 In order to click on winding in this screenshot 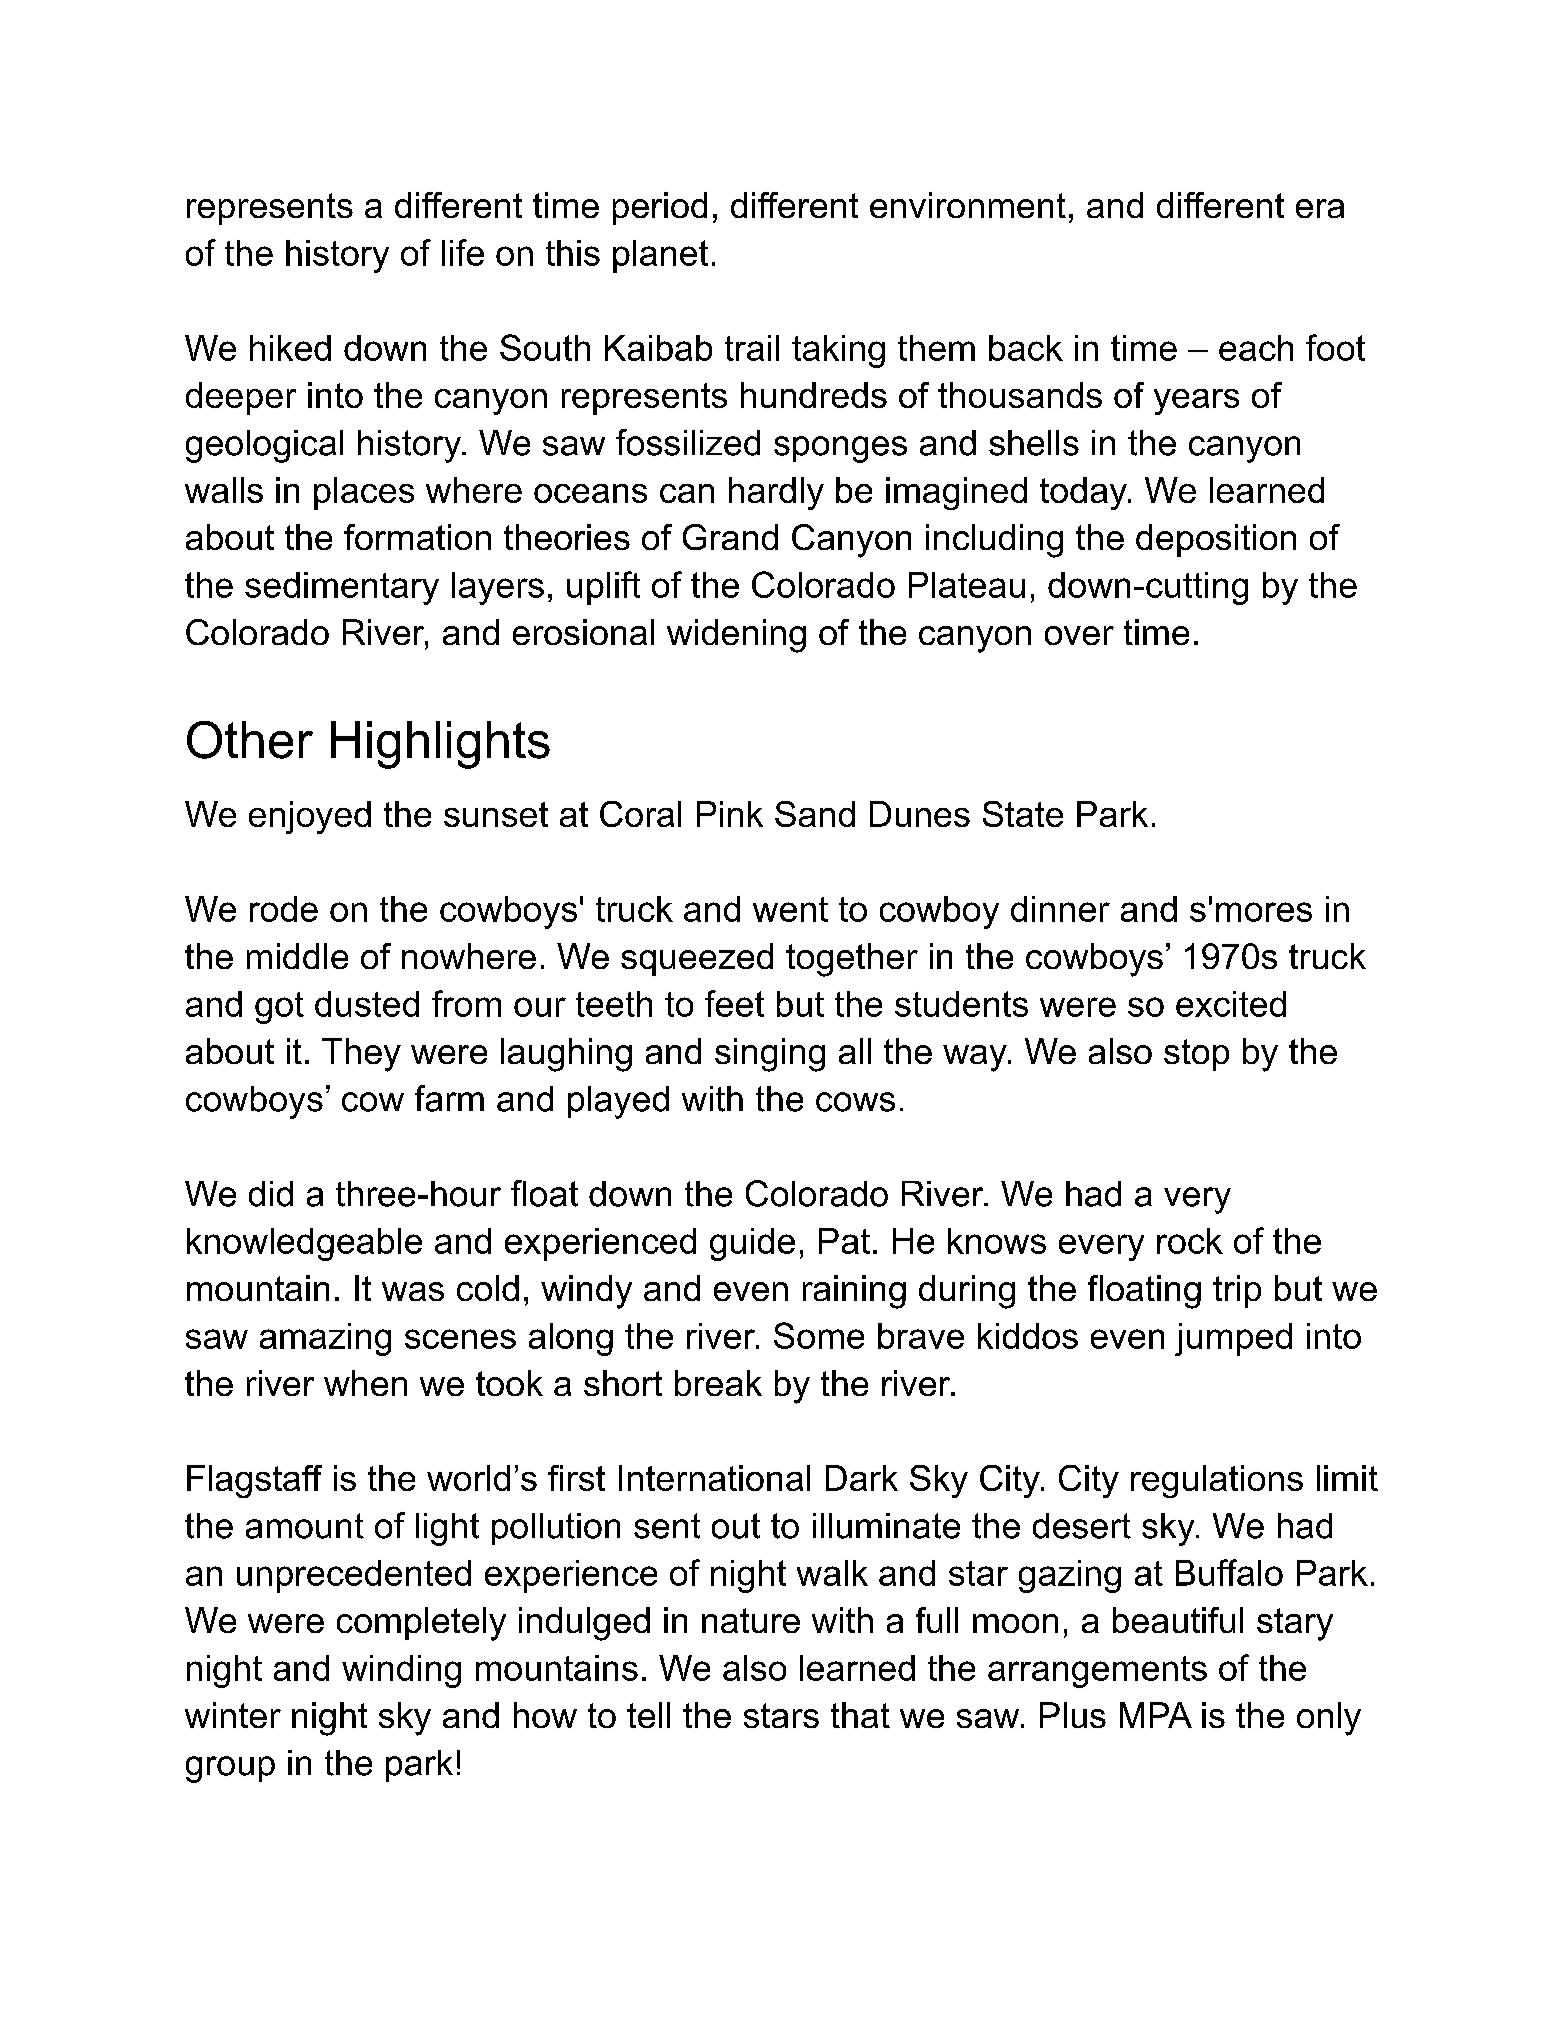, I will do `click(401, 1671)`.
